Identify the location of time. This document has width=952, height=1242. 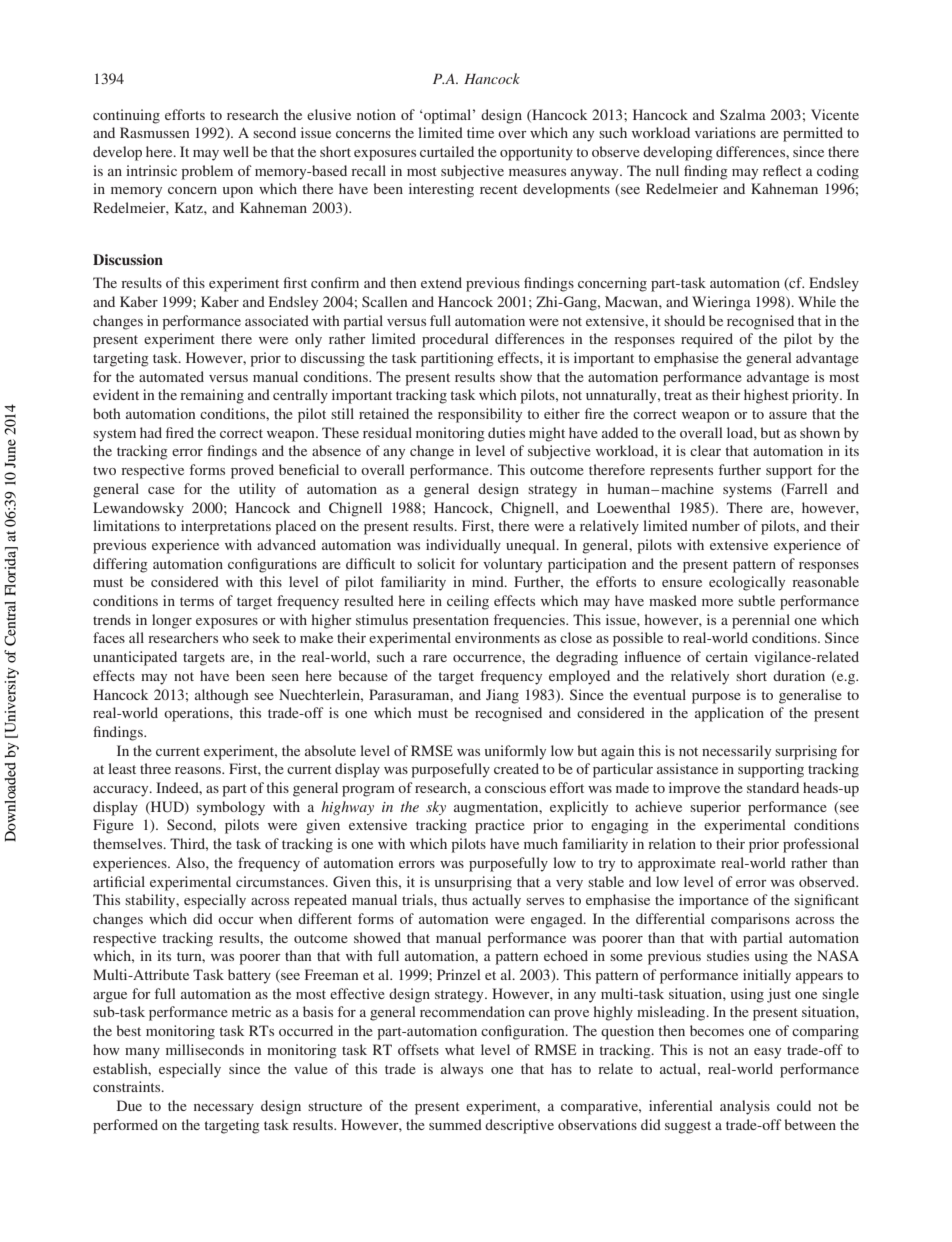
(480, 132).
